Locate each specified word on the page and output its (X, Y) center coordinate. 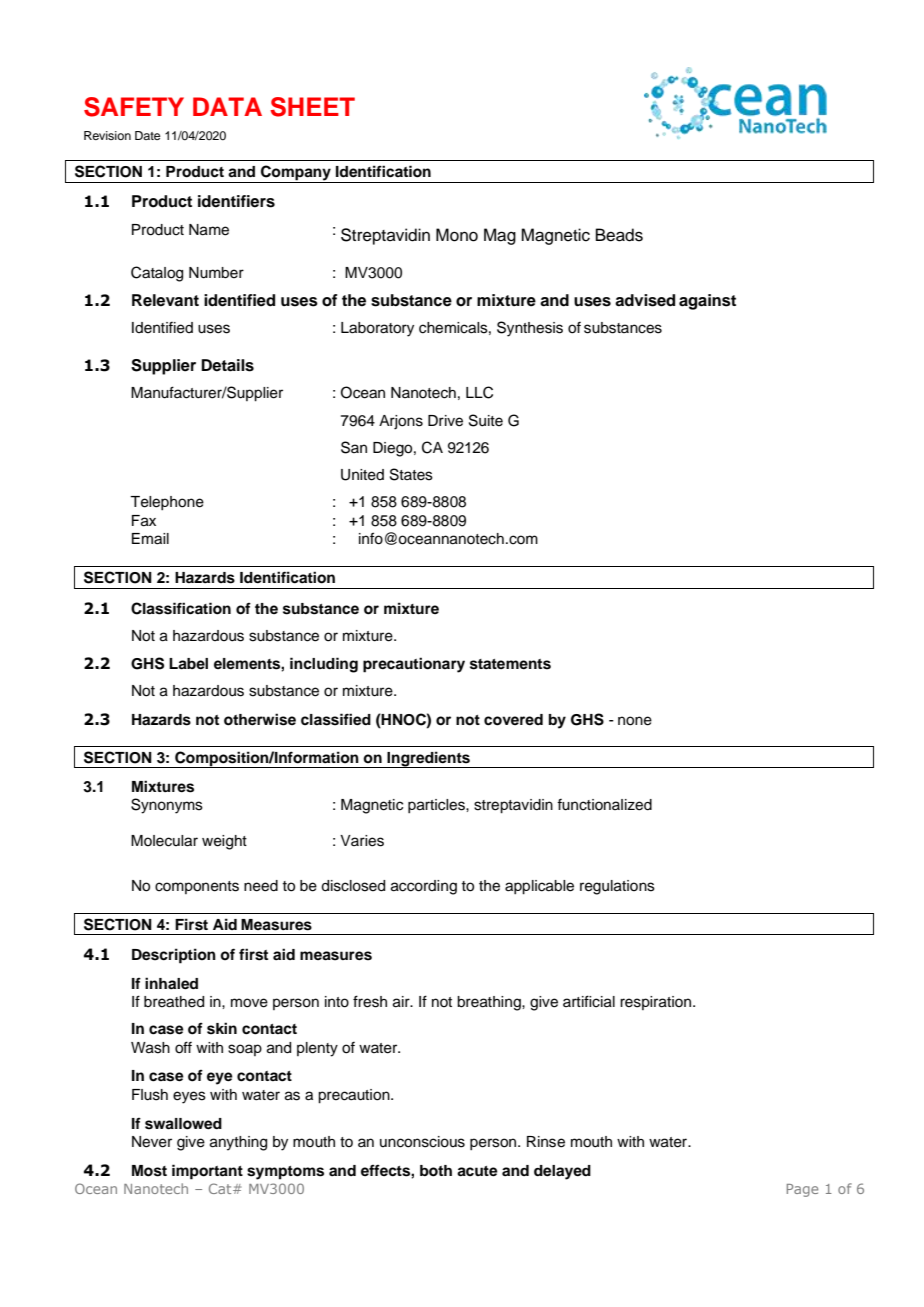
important (207, 1172)
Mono (457, 235)
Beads (619, 235)
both (436, 1171)
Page (802, 1190)
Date (147, 135)
